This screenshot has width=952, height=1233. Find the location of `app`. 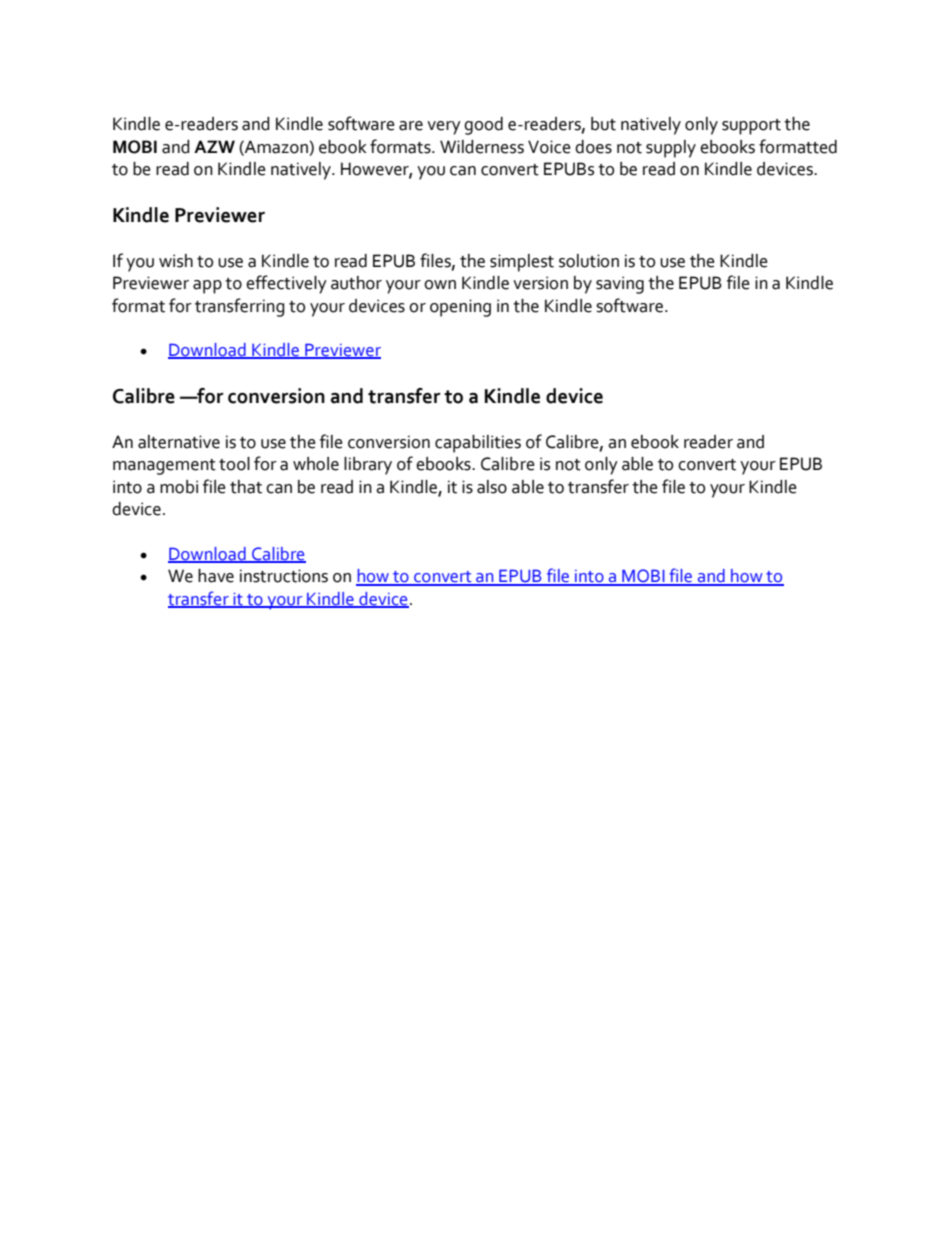

app is located at coordinates (207, 287).
